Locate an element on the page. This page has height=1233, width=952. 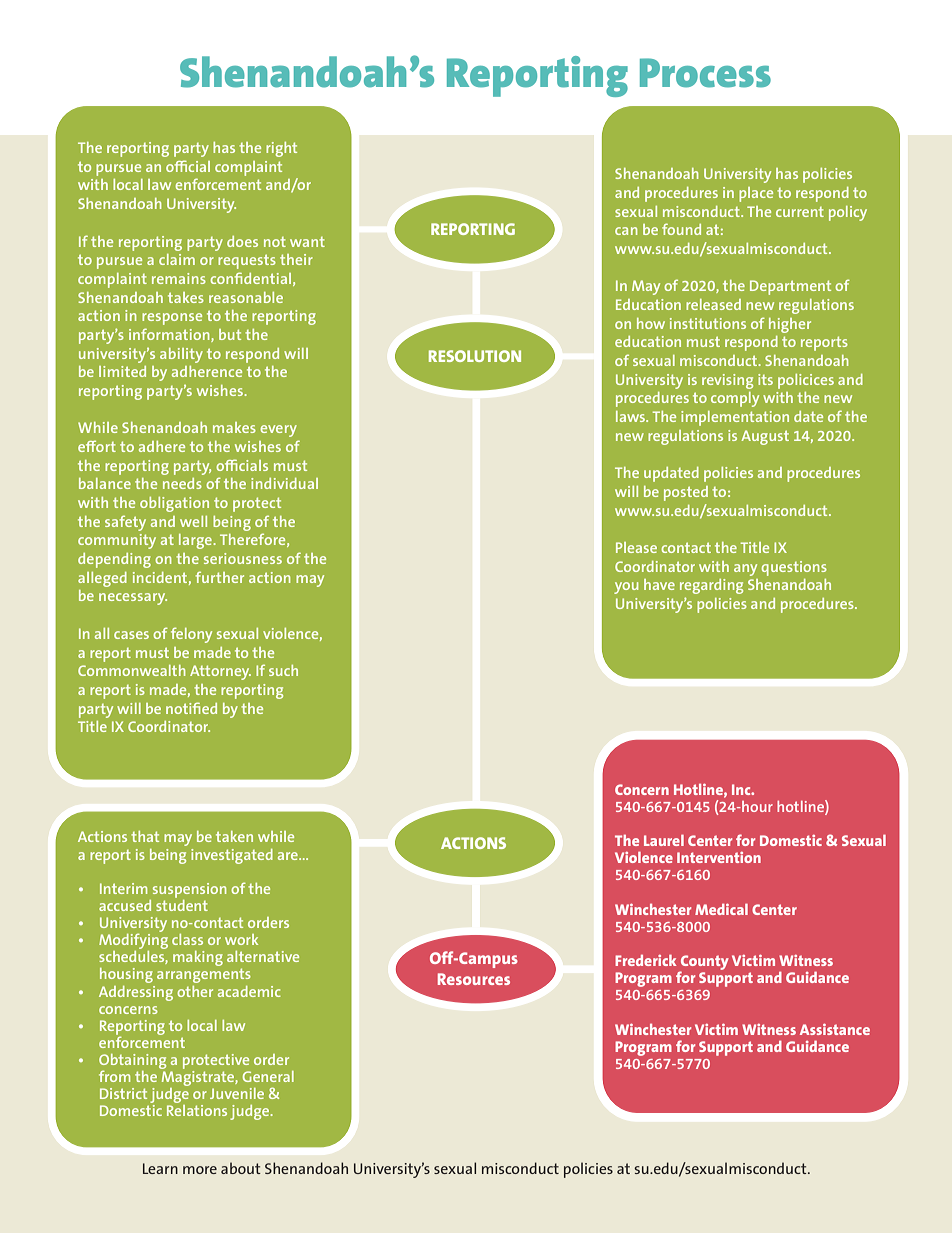
August is located at coordinates (765, 437).
